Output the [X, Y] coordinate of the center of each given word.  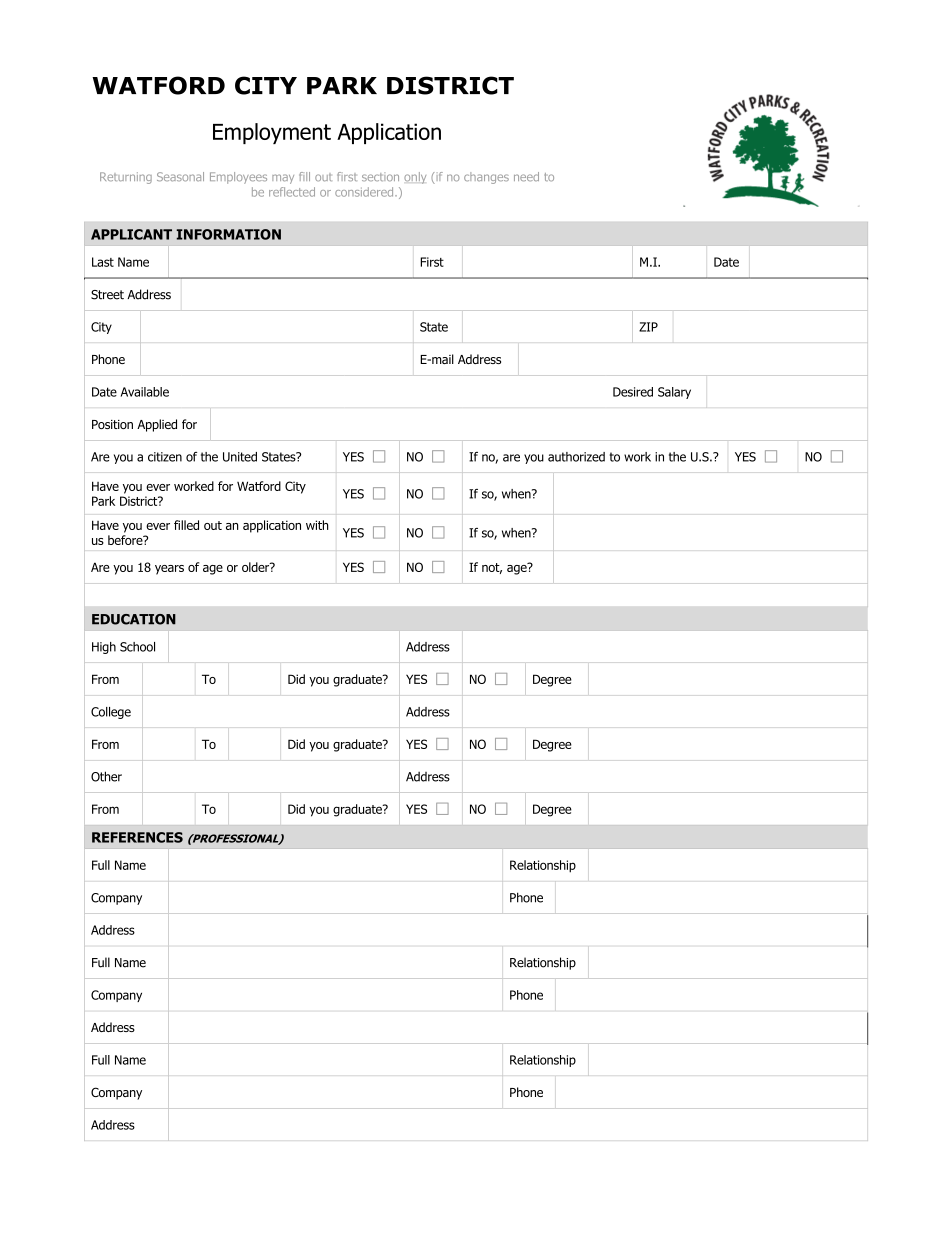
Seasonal [180, 176]
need [526, 176]
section [380, 176]
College [111, 713]
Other [106, 776]
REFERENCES [137, 837]
